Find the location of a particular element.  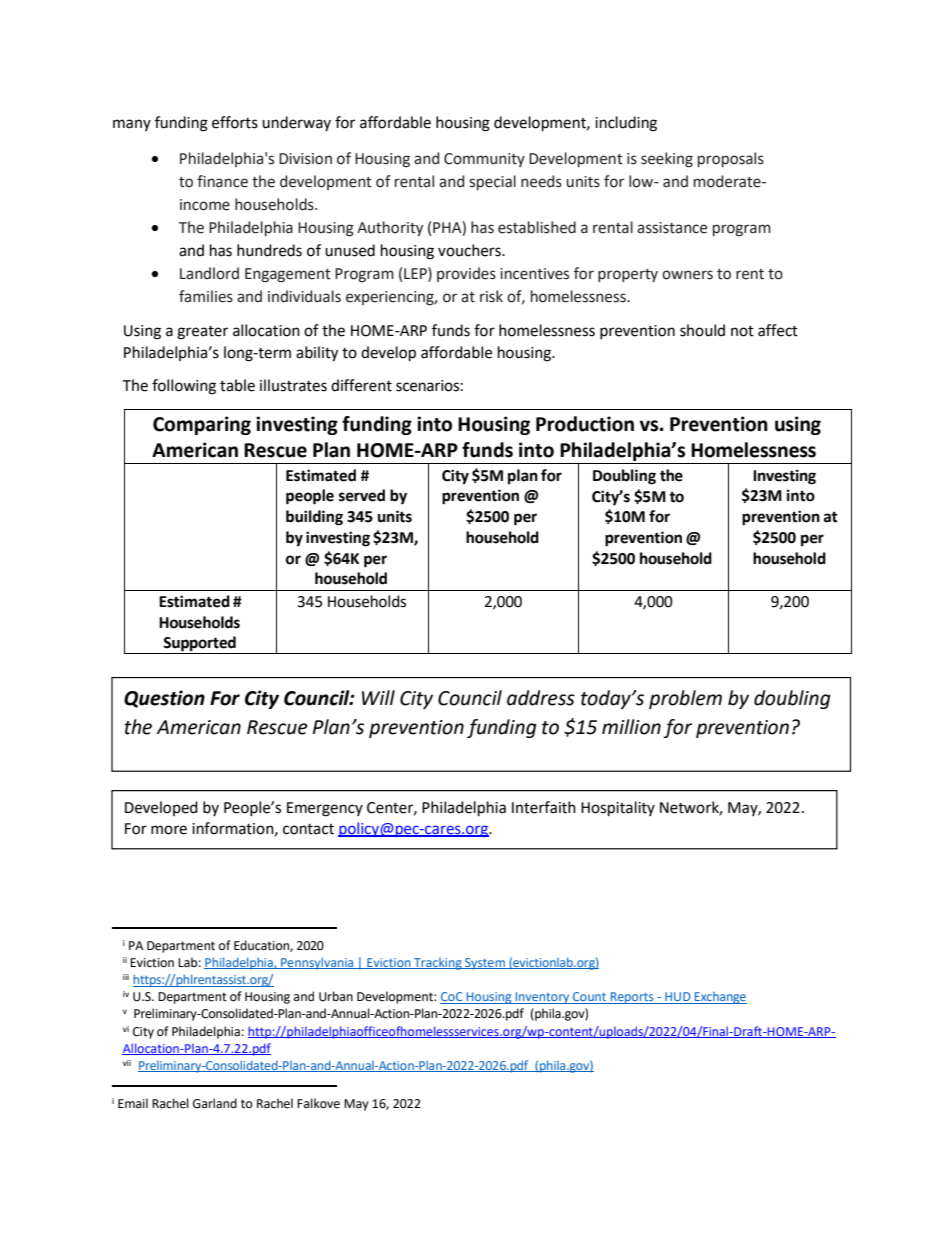

Community is located at coordinates (484, 160).
